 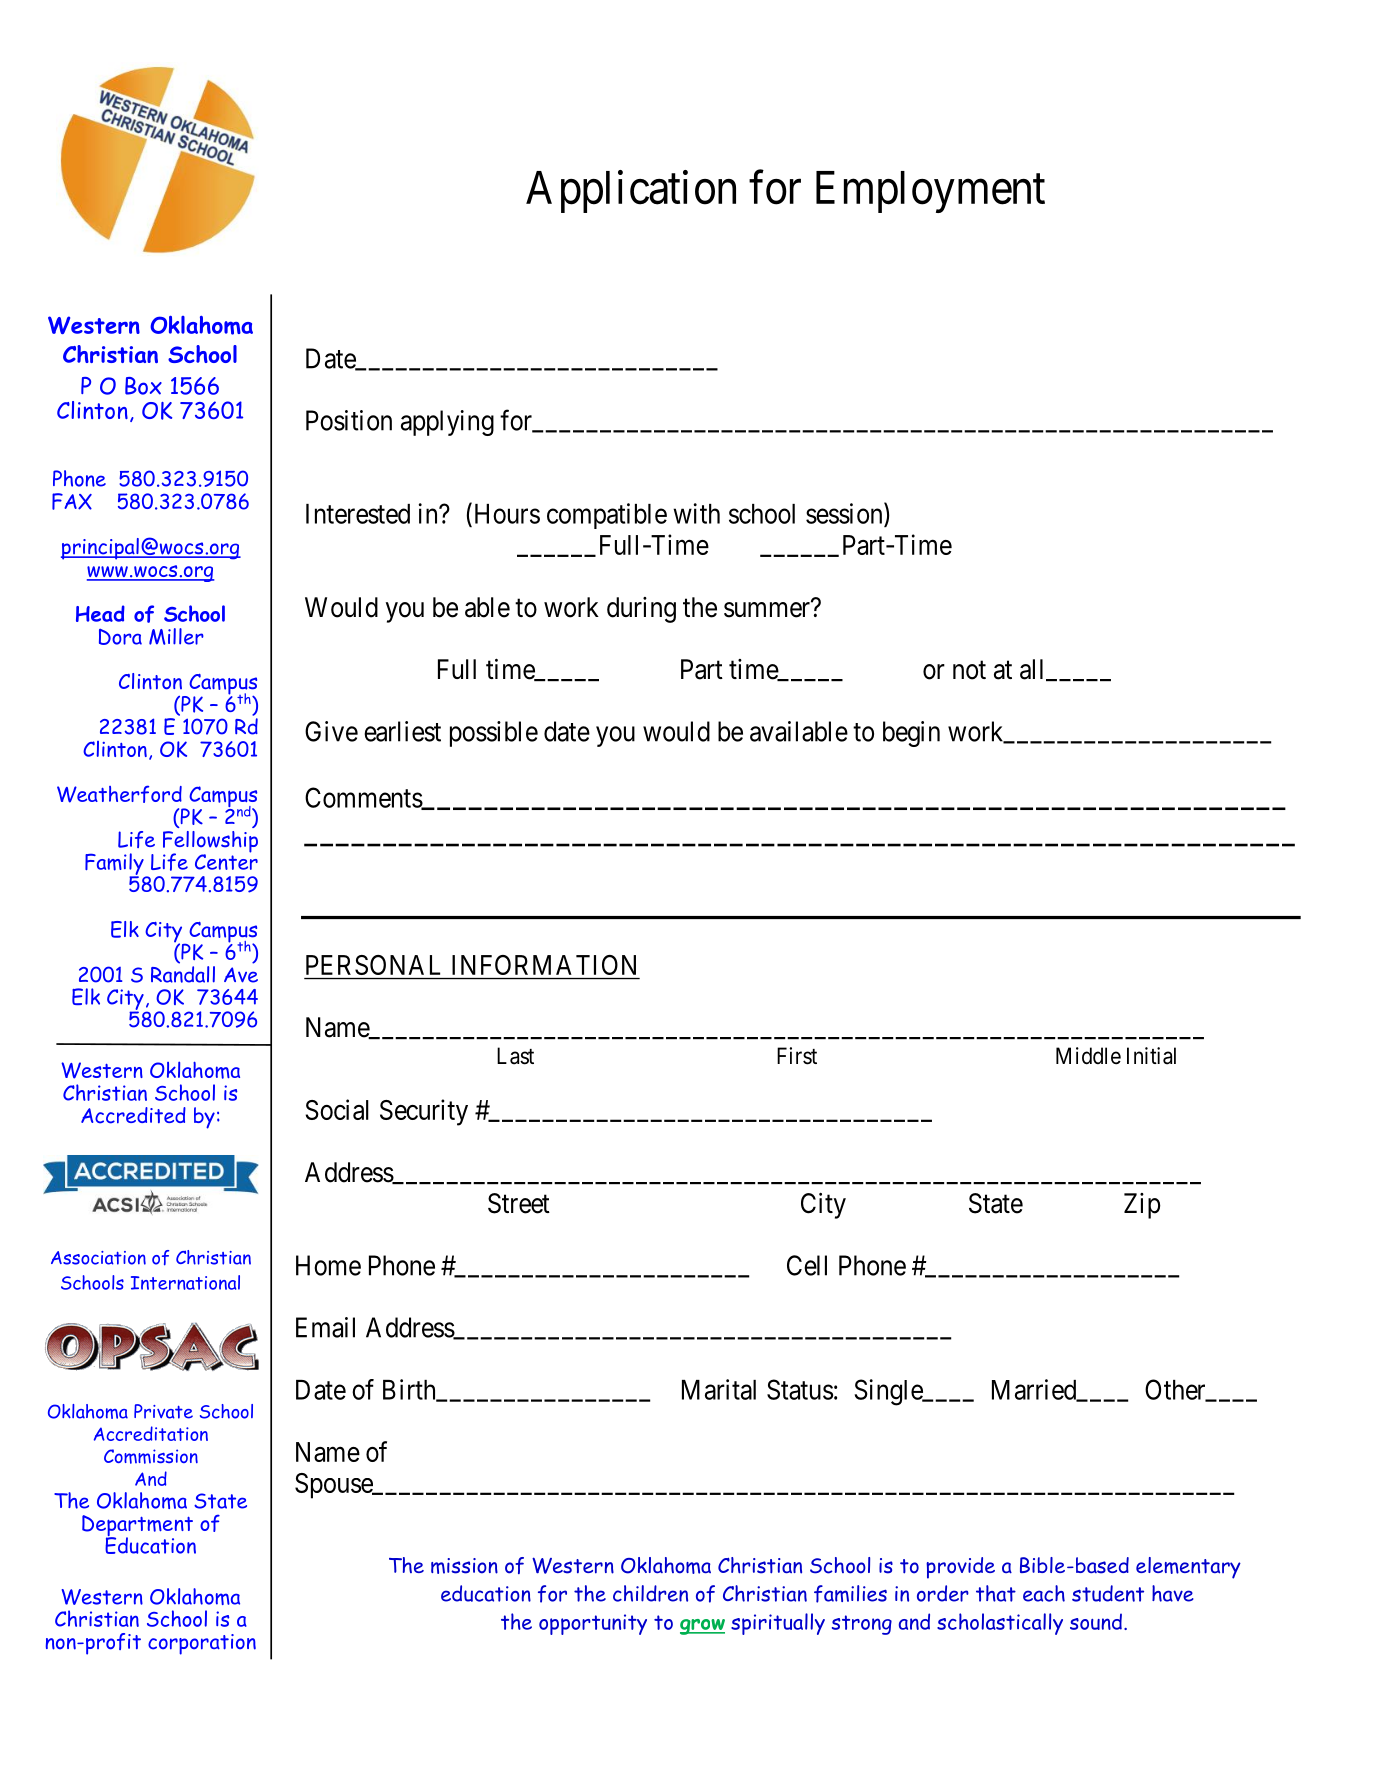 I want to click on corporation, so click(x=202, y=1644).
